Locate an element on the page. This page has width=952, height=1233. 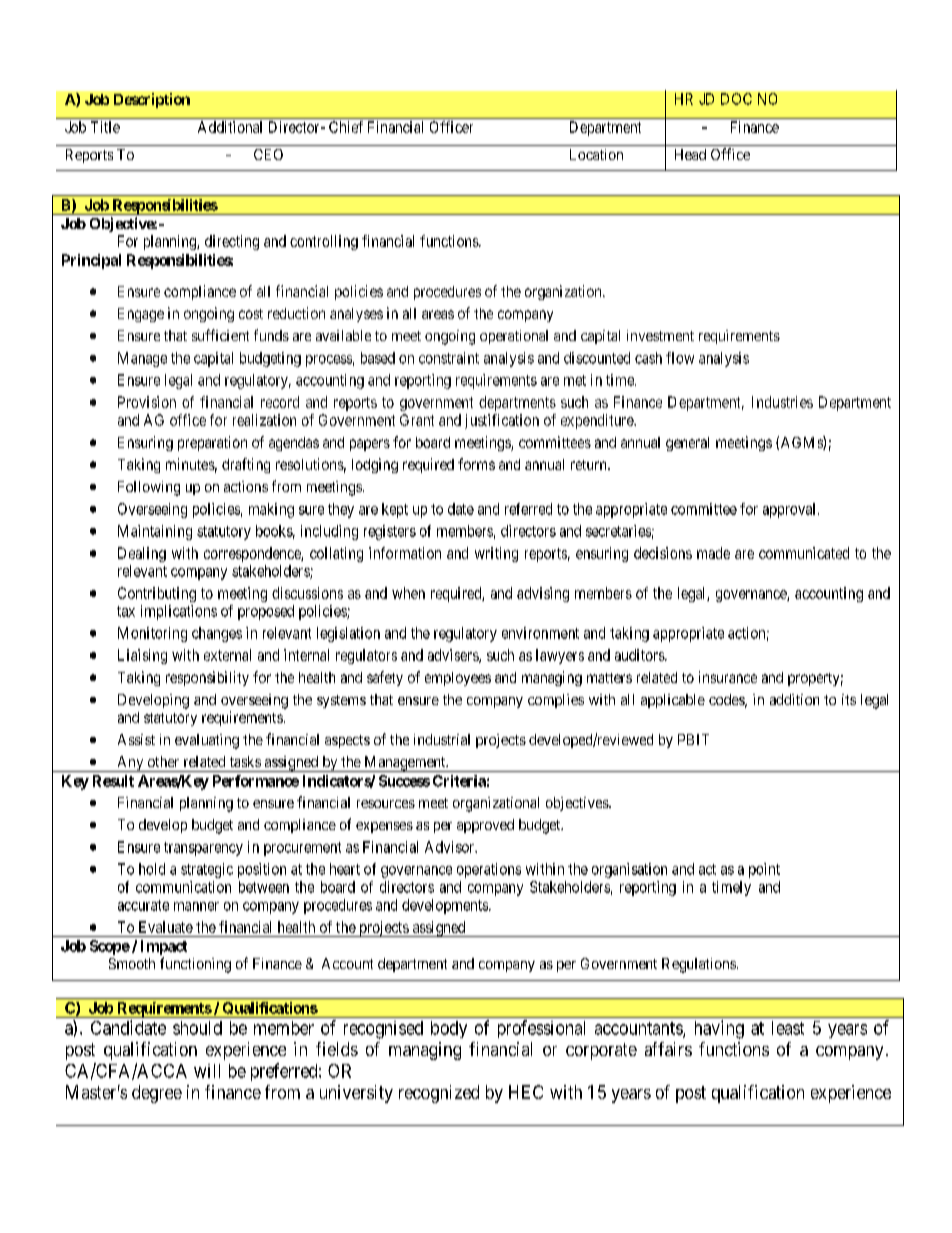
Location is located at coordinates (596, 154).
